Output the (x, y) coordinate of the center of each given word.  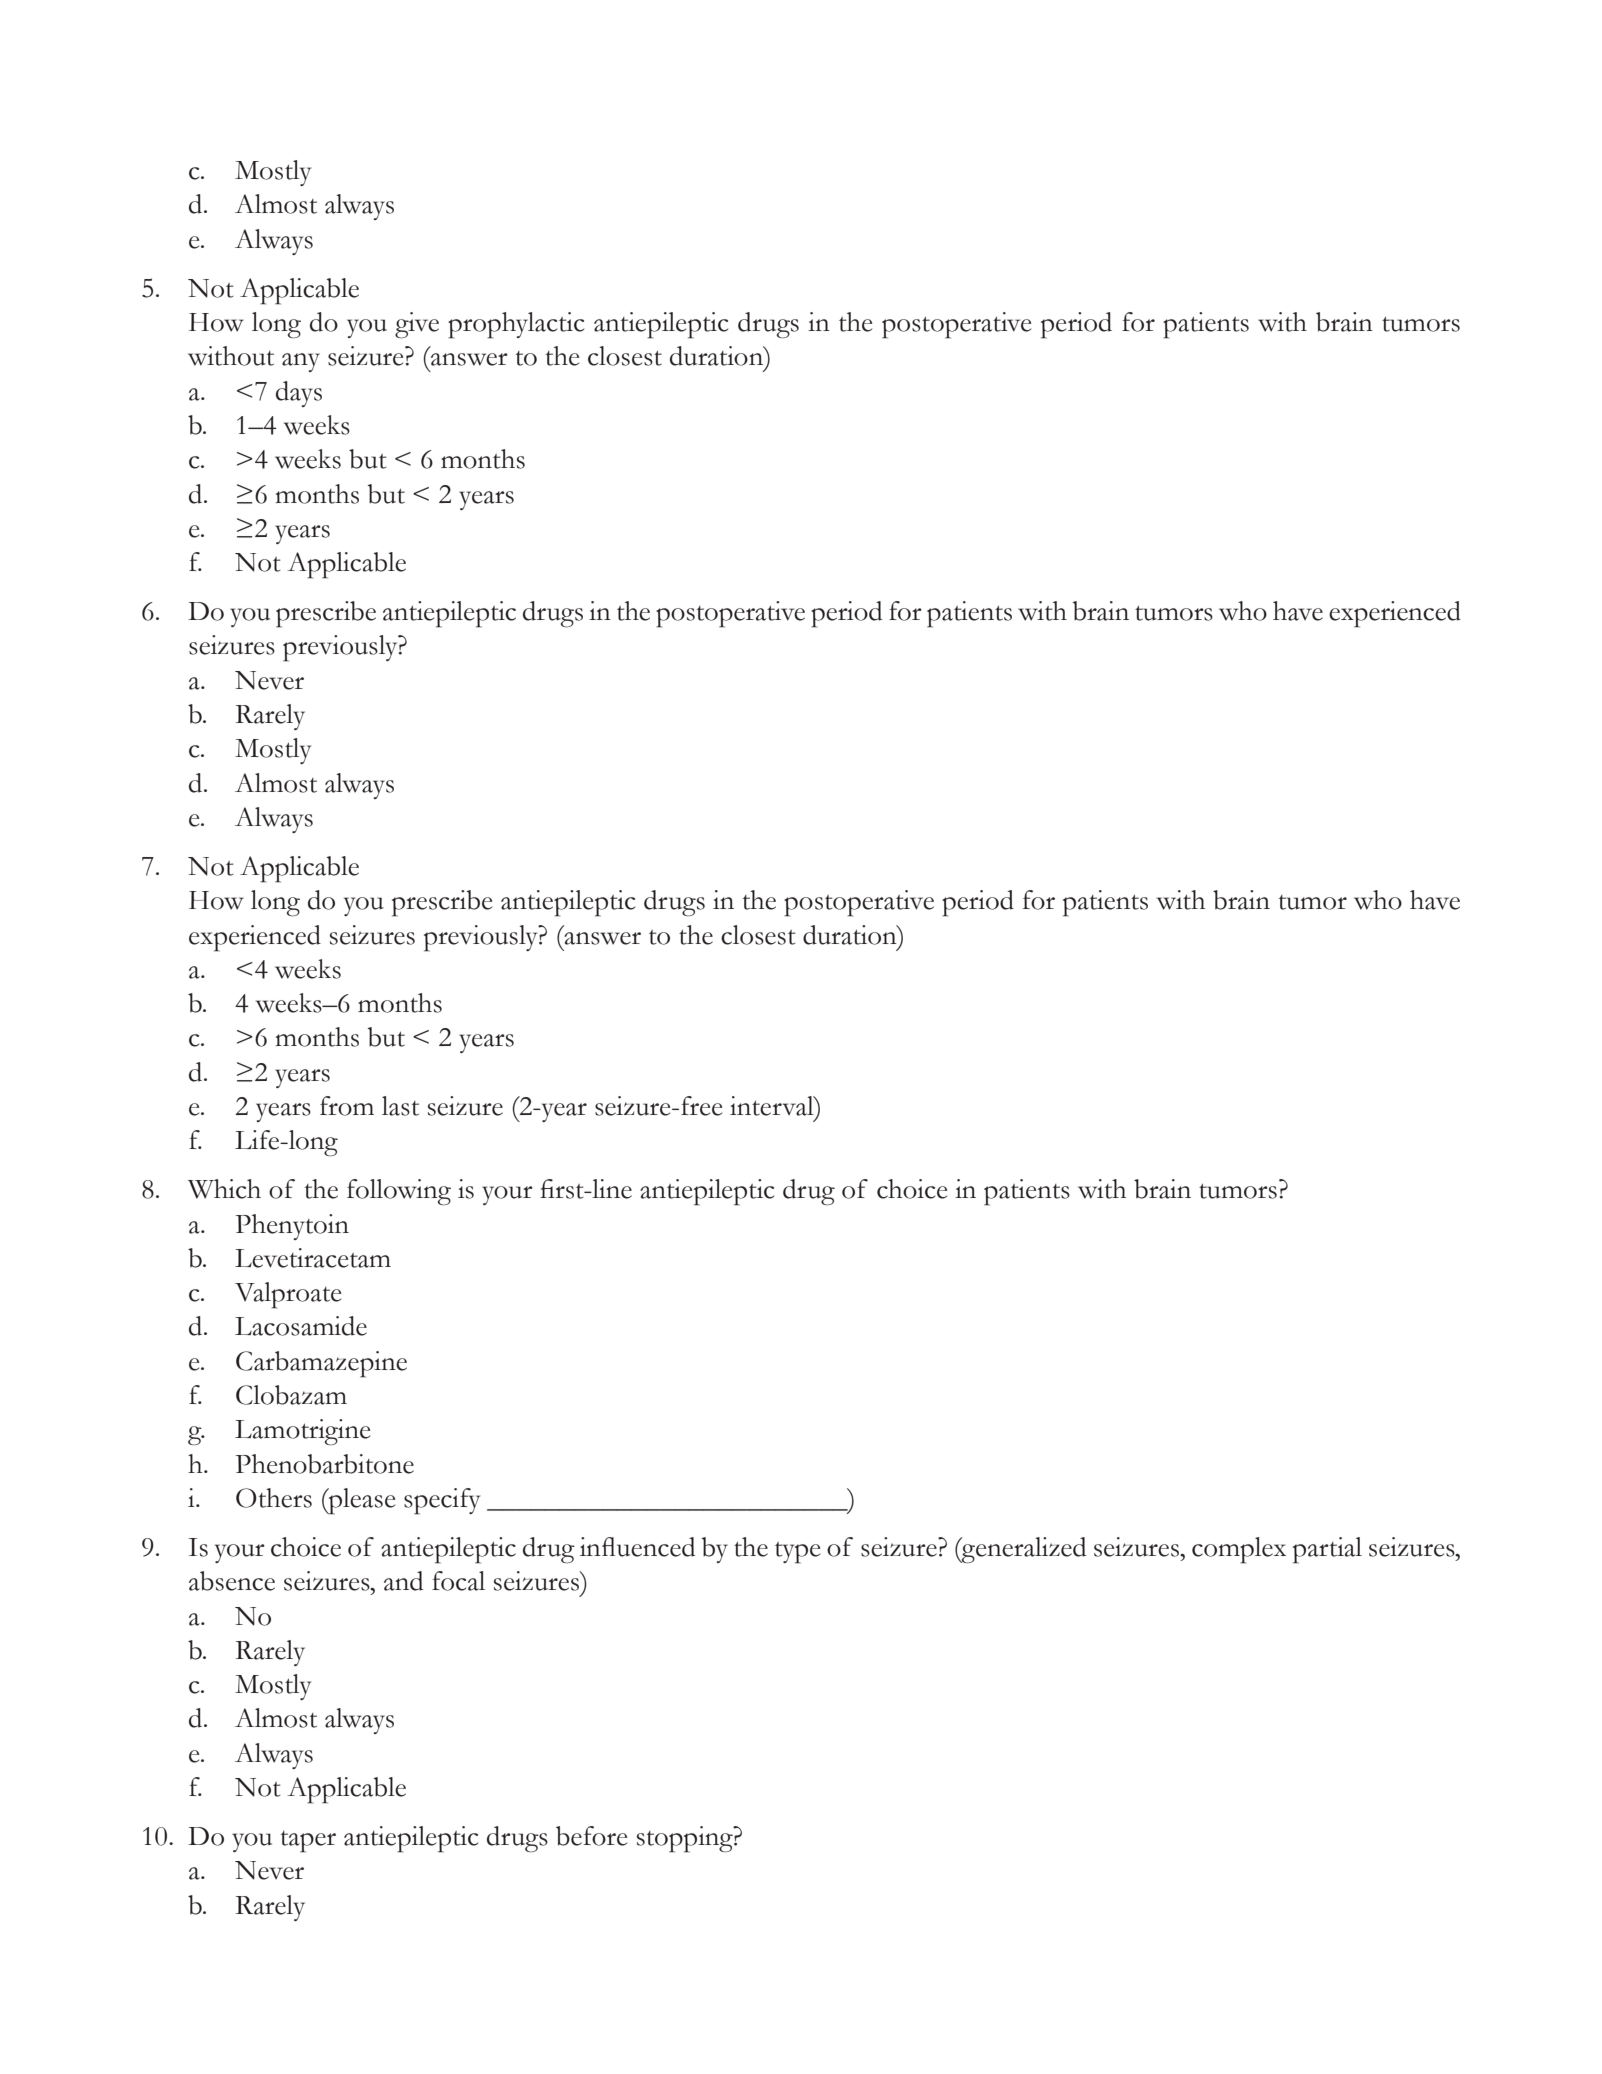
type (797, 1553)
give (417, 325)
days (299, 394)
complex (1239, 1550)
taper (308, 1842)
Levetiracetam (313, 1258)
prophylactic (516, 325)
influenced (637, 1547)
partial (1327, 1550)
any (301, 362)
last (400, 1106)
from (347, 1106)
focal (458, 1581)
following (399, 1192)
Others (274, 1498)
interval (773, 1106)
